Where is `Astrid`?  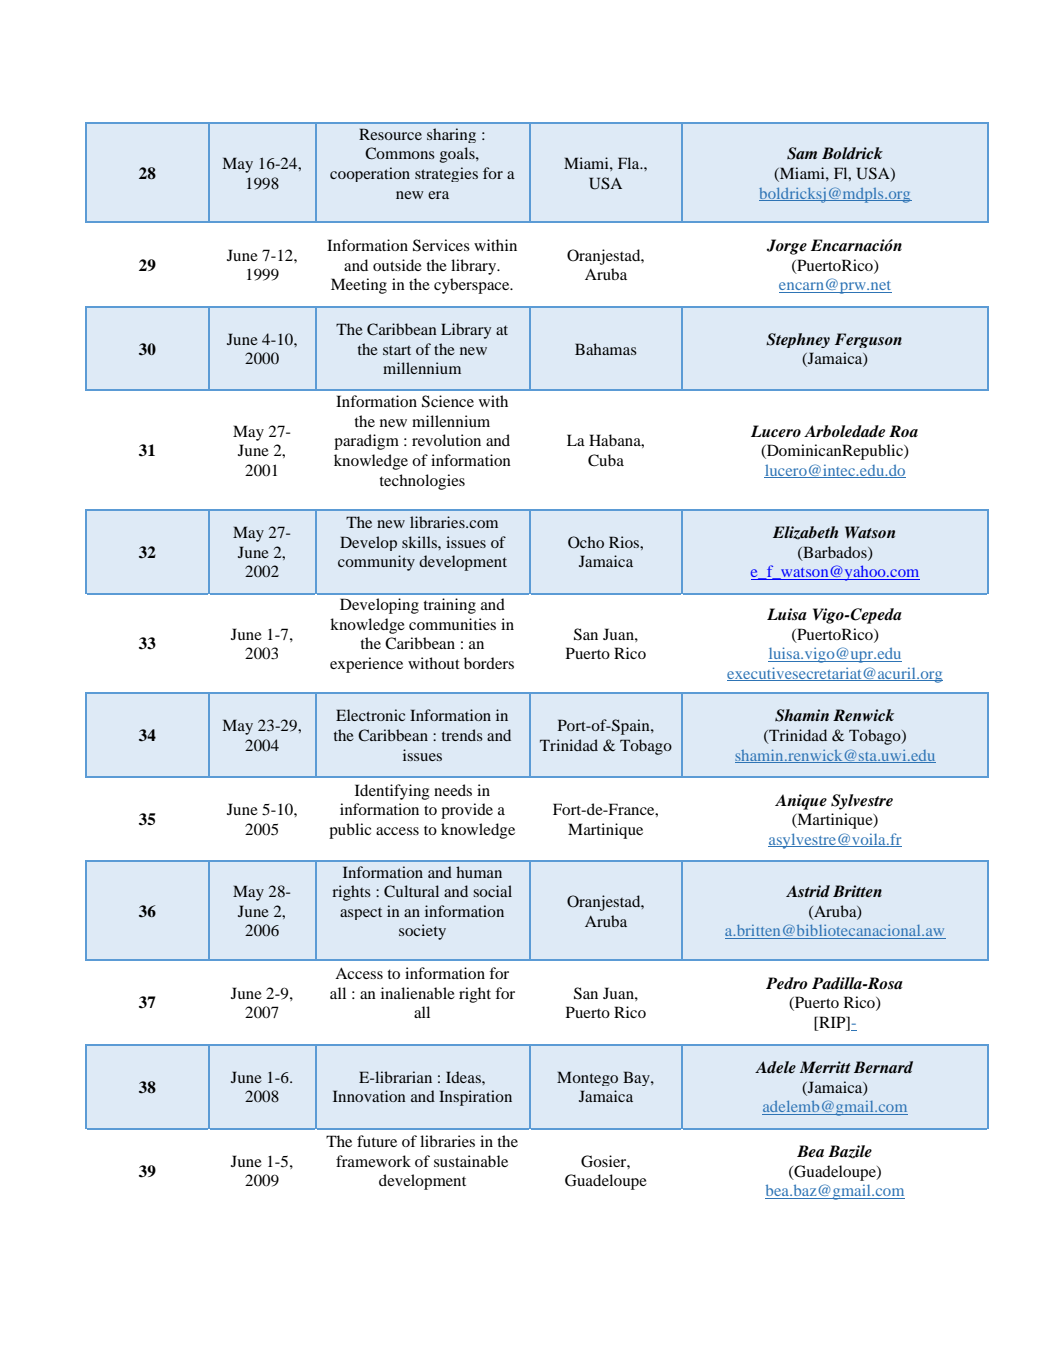 Astrid is located at coordinates (808, 891).
